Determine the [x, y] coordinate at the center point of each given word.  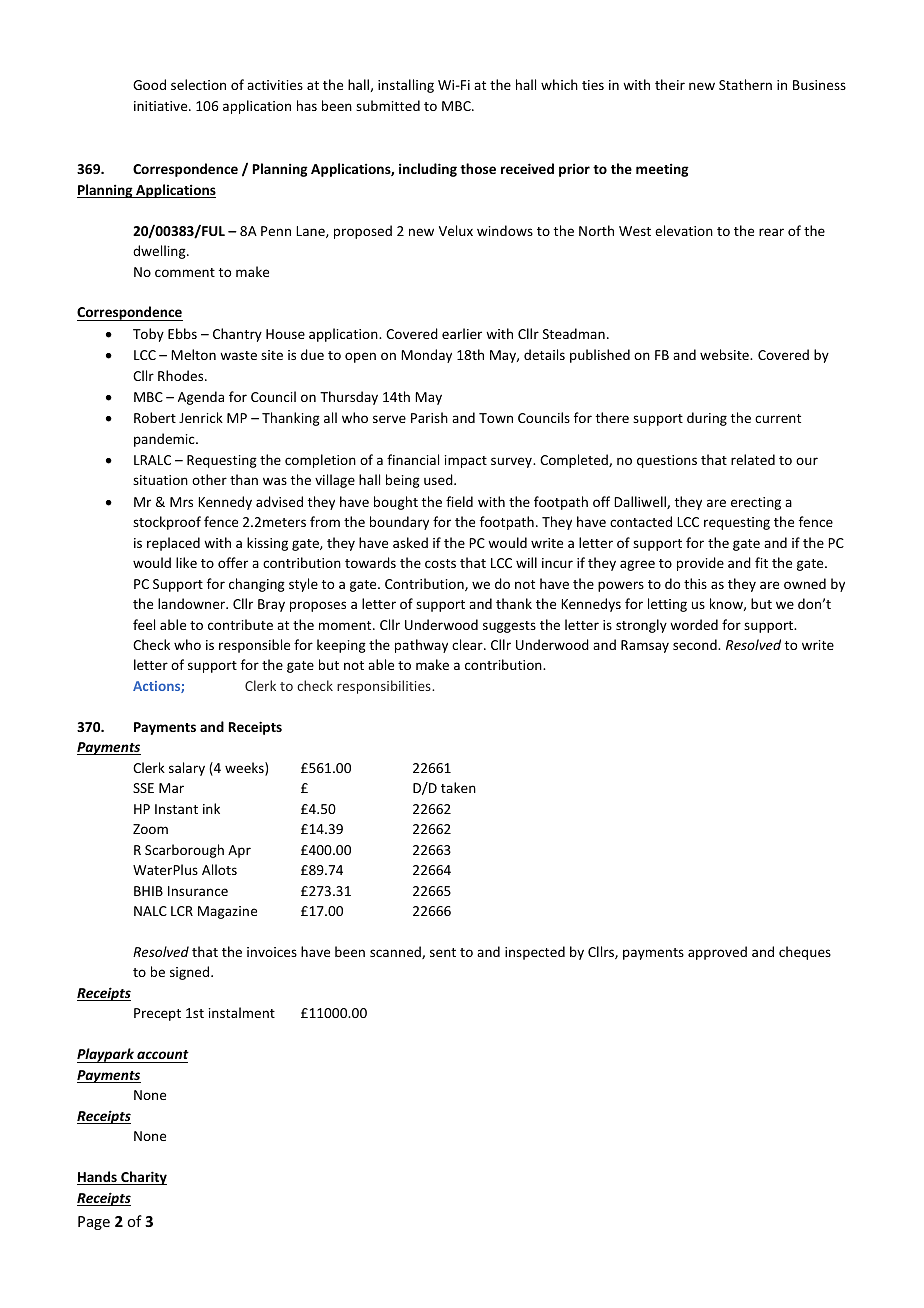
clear [468, 644]
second [696, 644]
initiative [162, 106]
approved [717, 953]
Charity [143, 1178]
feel [144, 624]
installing [406, 86]
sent [443, 952]
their [670, 84]
